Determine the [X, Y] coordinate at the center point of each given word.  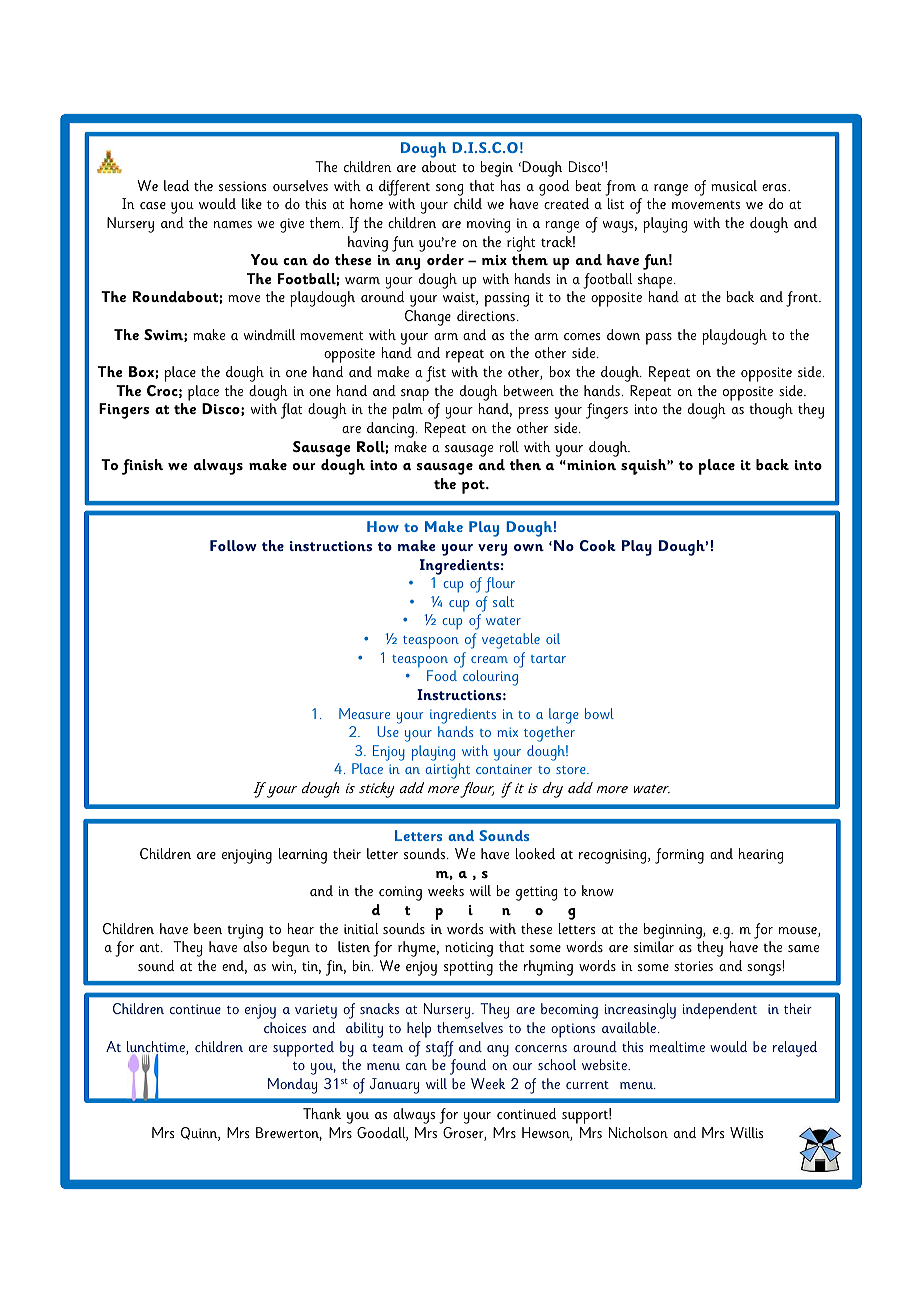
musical [734, 185]
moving [488, 225]
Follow [233, 545]
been [208, 928]
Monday [292, 1086]
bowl [599, 713]
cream [489, 659]
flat [291, 411]
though [771, 411]
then [525, 464]
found [468, 1067]
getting [536, 893]
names [233, 224]
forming [679, 856]
